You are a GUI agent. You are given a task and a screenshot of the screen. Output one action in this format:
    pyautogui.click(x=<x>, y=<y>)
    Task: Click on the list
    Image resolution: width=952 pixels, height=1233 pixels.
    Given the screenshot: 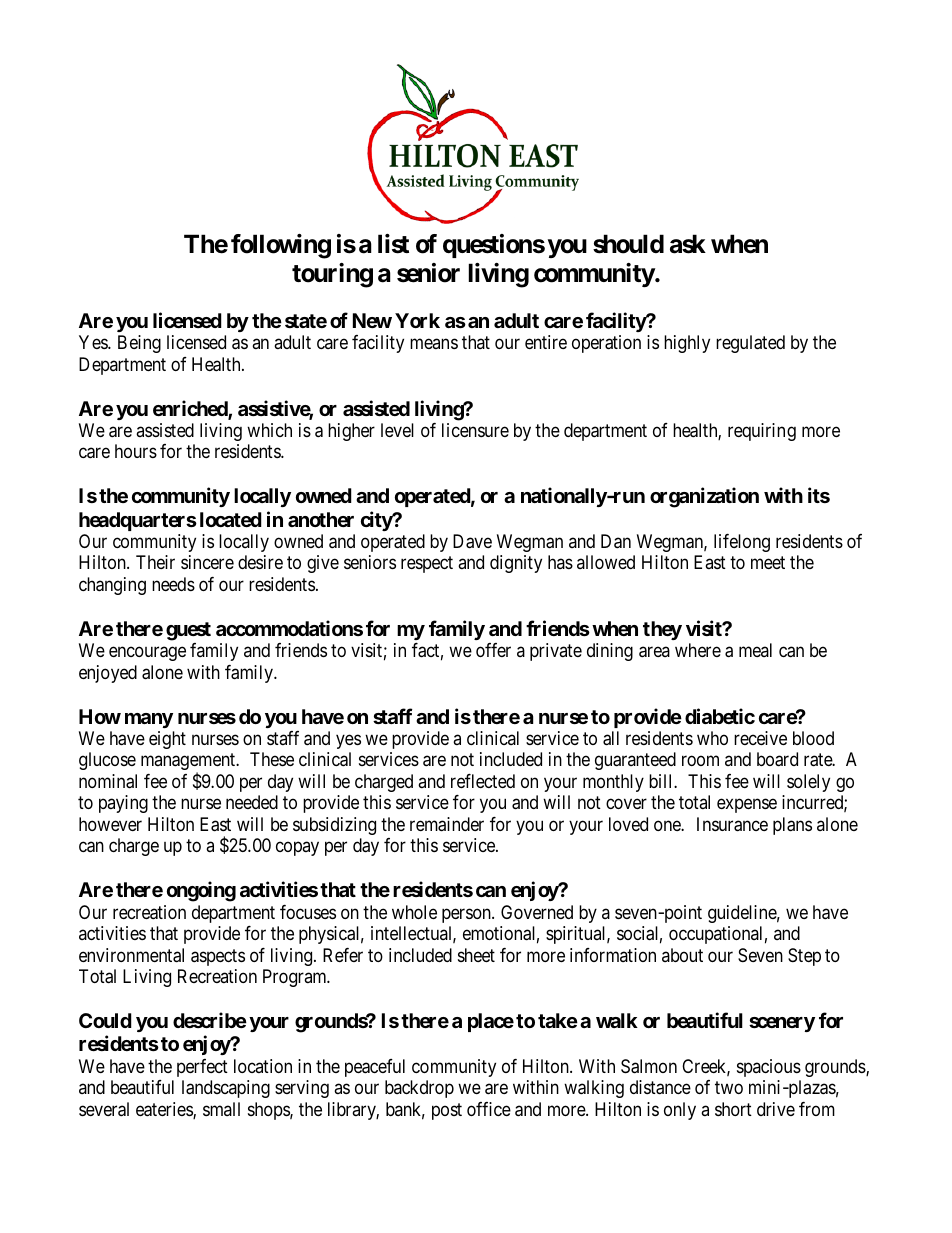 What is the action you would take?
    pyautogui.click(x=393, y=244)
